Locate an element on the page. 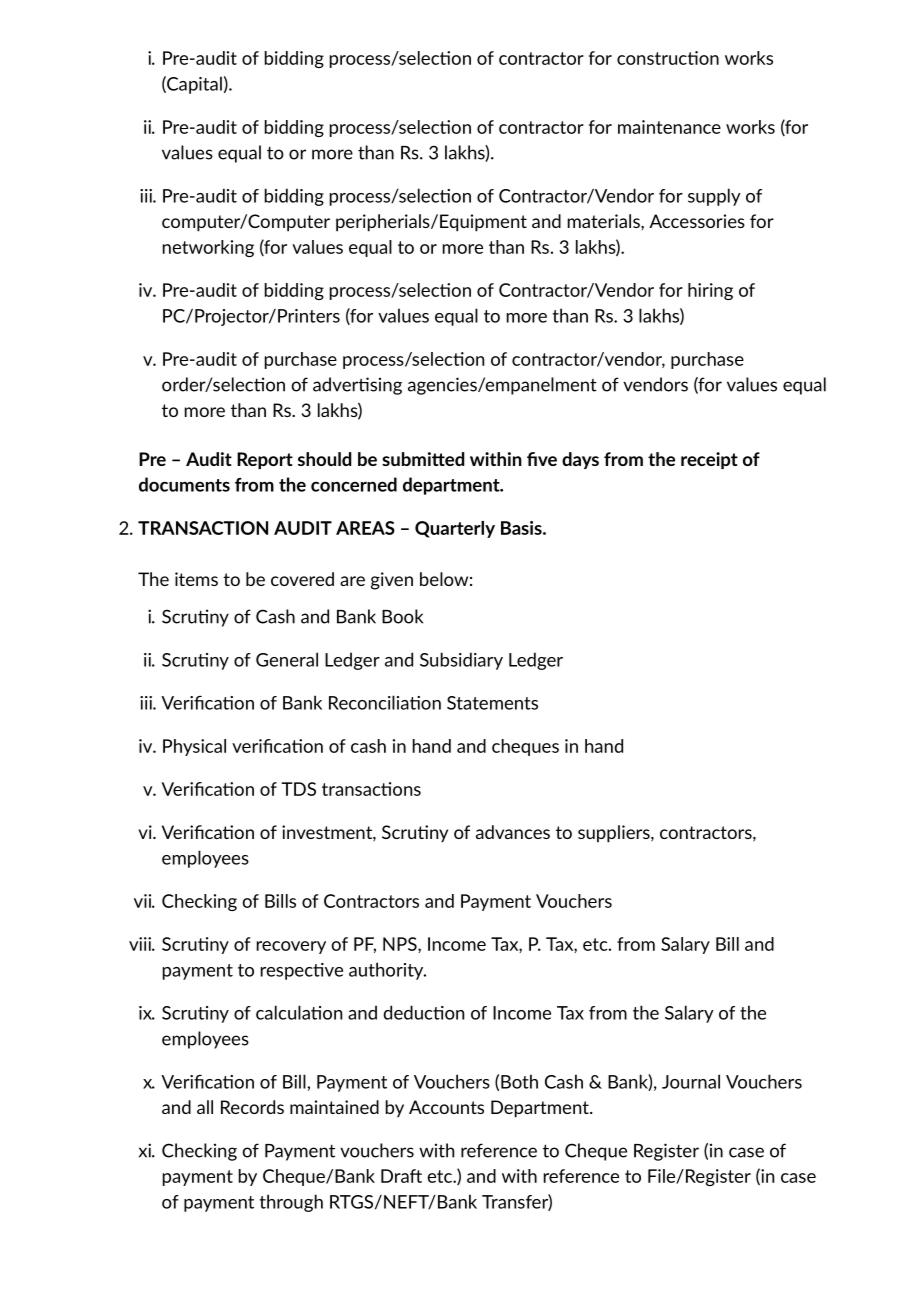 This image has width=924, height=1308. networking is located at coordinates (208, 248).
